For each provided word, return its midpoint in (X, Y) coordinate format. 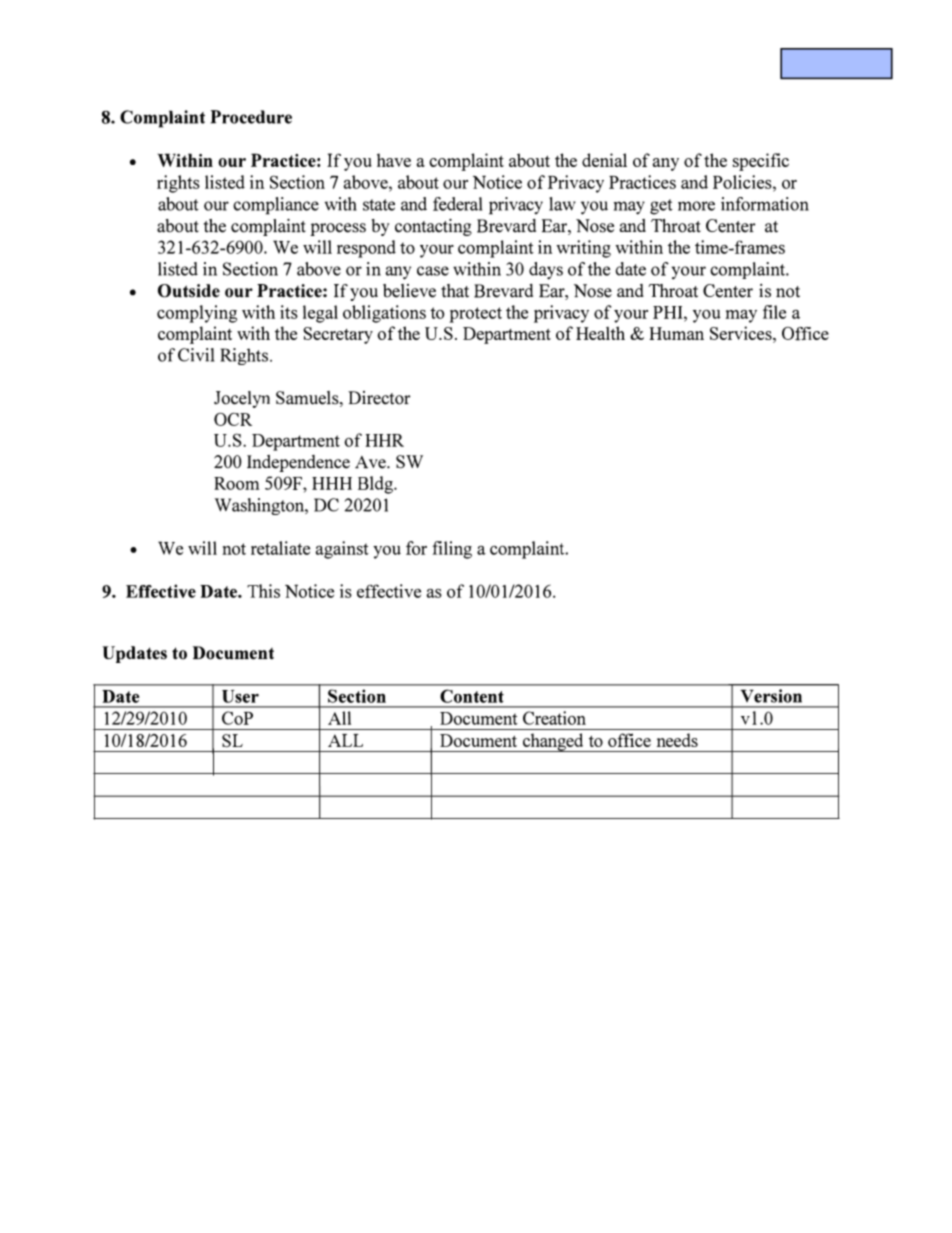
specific (761, 162)
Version (771, 696)
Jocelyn (242, 399)
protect (475, 315)
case (433, 271)
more (696, 206)
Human (676, 333)
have (394, 160)
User (240, 696)
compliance (276, 206)
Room (237, 483)
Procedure (251, 117)
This (263, 591)
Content (472, 696)
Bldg (376, 485)
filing (452, 550)
